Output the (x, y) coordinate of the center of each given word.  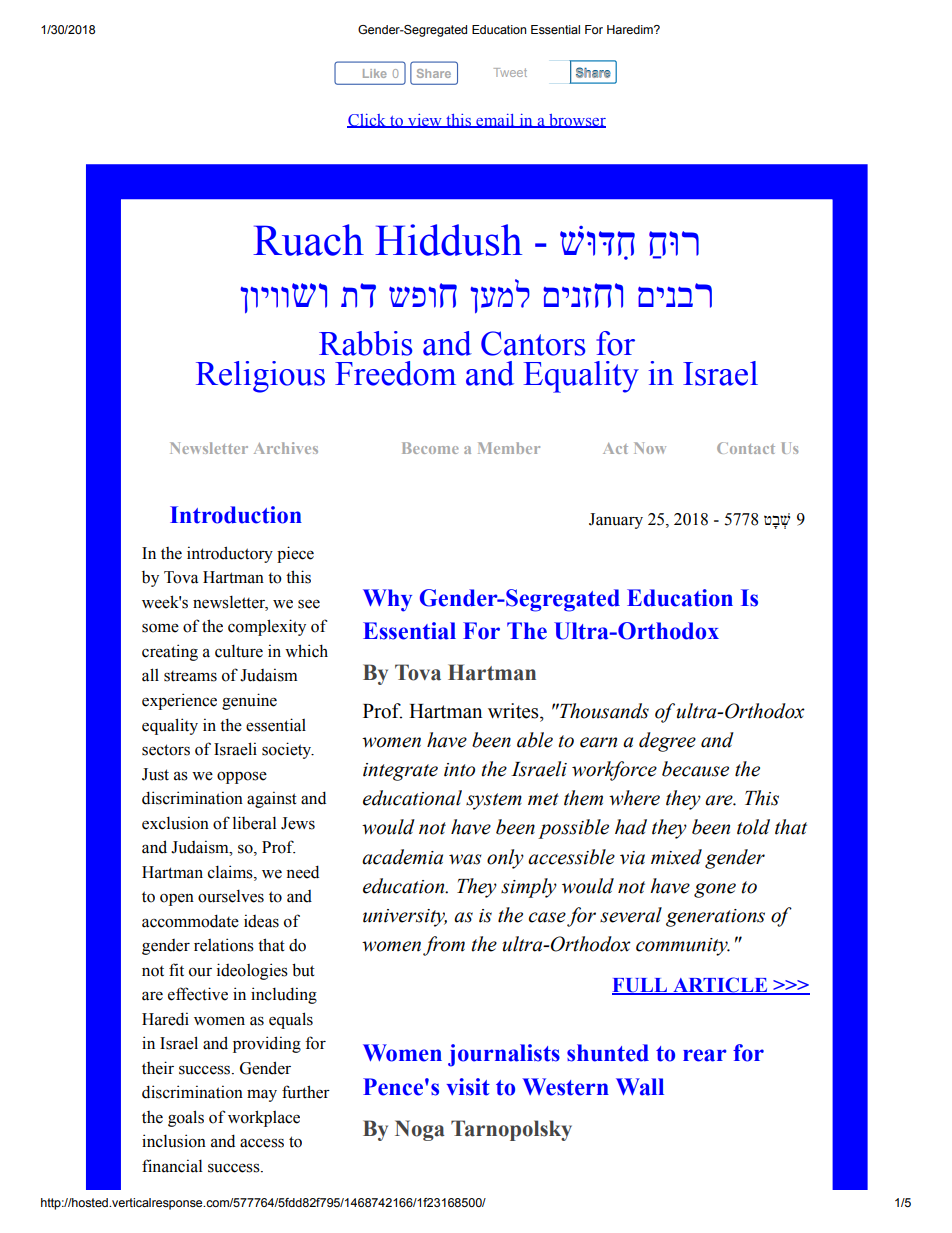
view (425, 121)
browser (576, 121)
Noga (420, 1130)
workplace (264, 1118)
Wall (640, 1087)
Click (367, 121)
